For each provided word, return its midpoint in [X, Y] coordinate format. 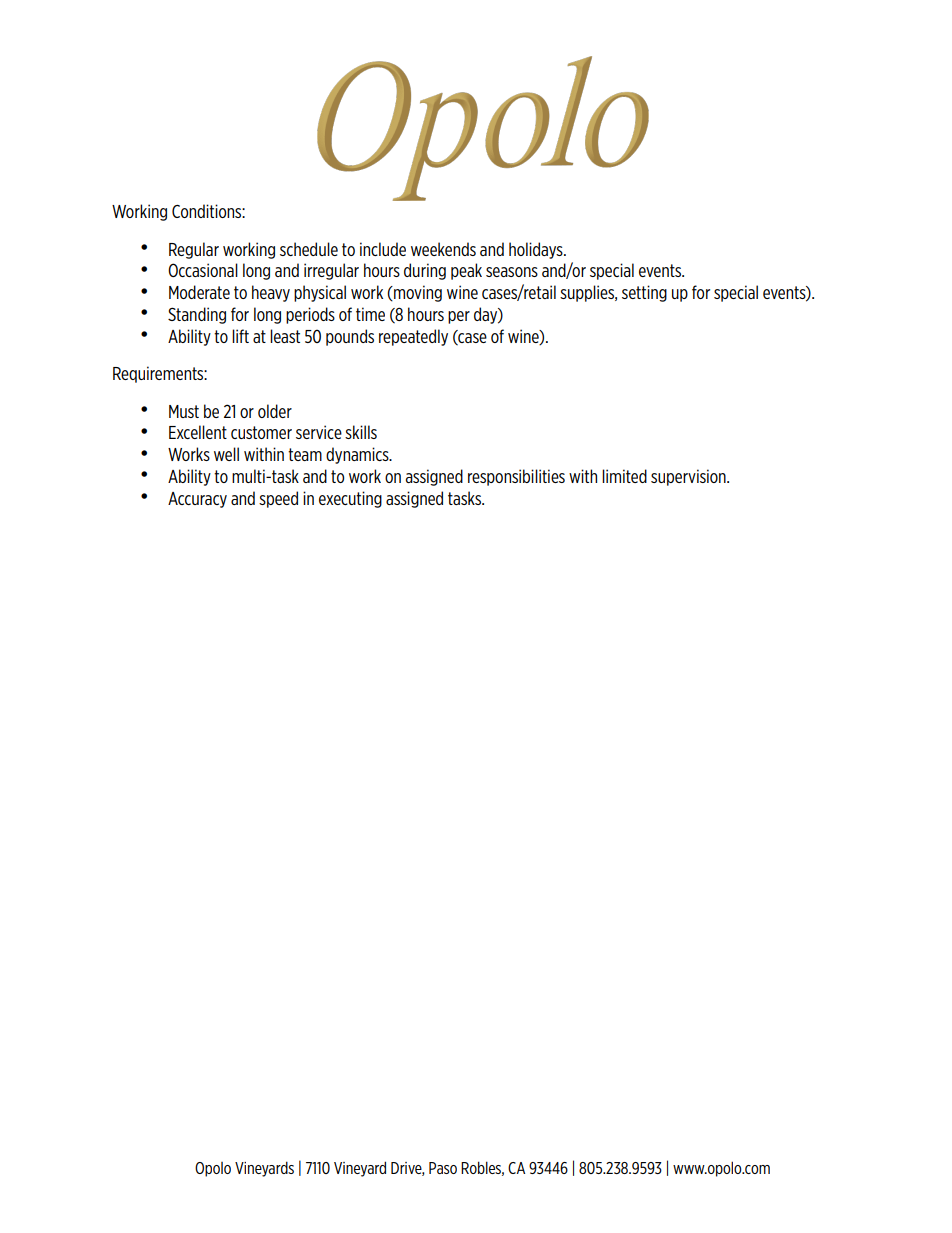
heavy [271, 293]
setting [644, 293]
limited [624, 476]
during [425, 271]
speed [278, 499]
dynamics [358, 455]
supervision [689, 477]
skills [361, 432]
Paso [443, 1168]
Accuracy [197, 500]
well [226, 454]
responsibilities [516, 477]
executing [350, 499]
